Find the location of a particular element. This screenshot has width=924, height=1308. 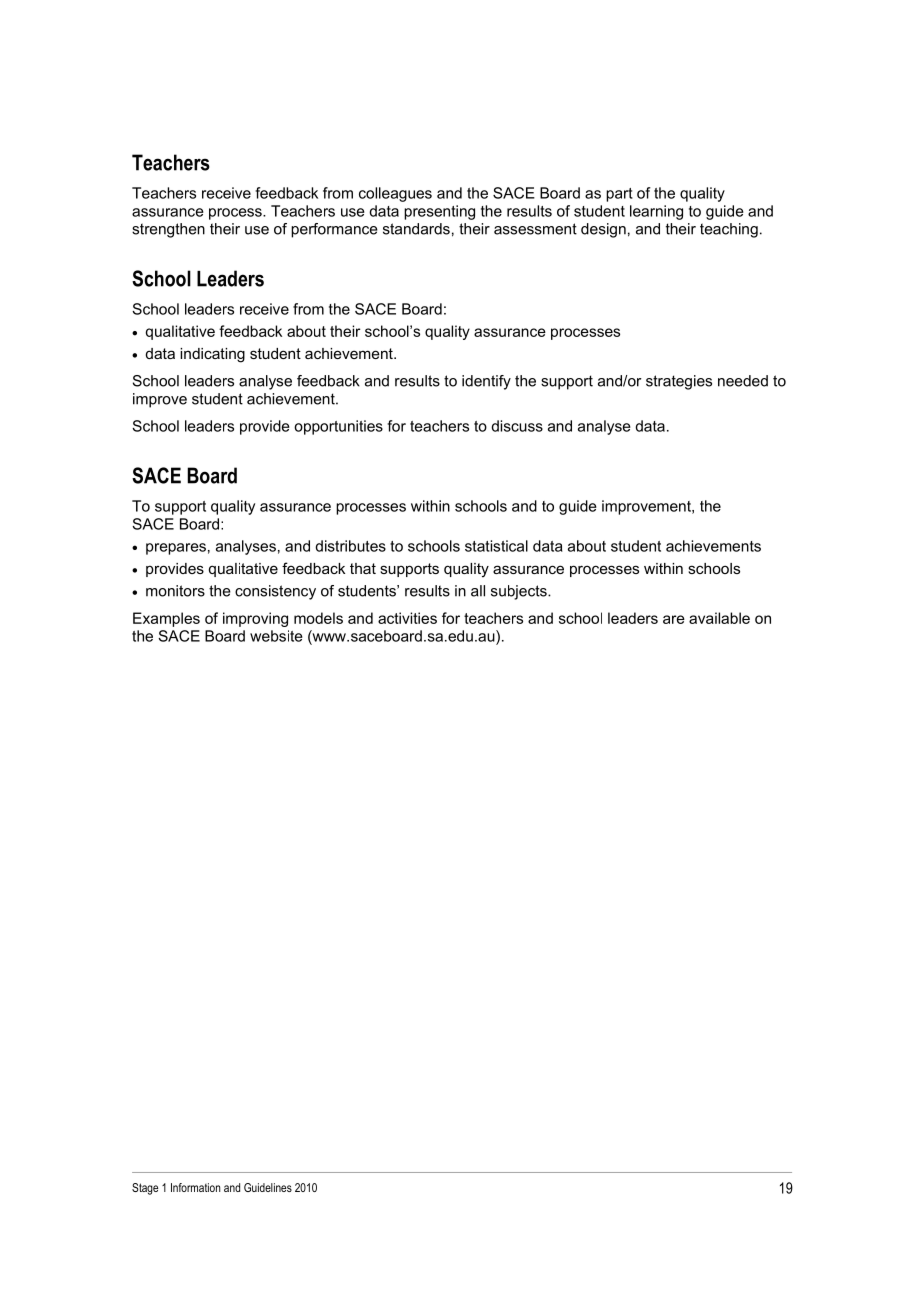

website is located at coordinates (276, 636).
